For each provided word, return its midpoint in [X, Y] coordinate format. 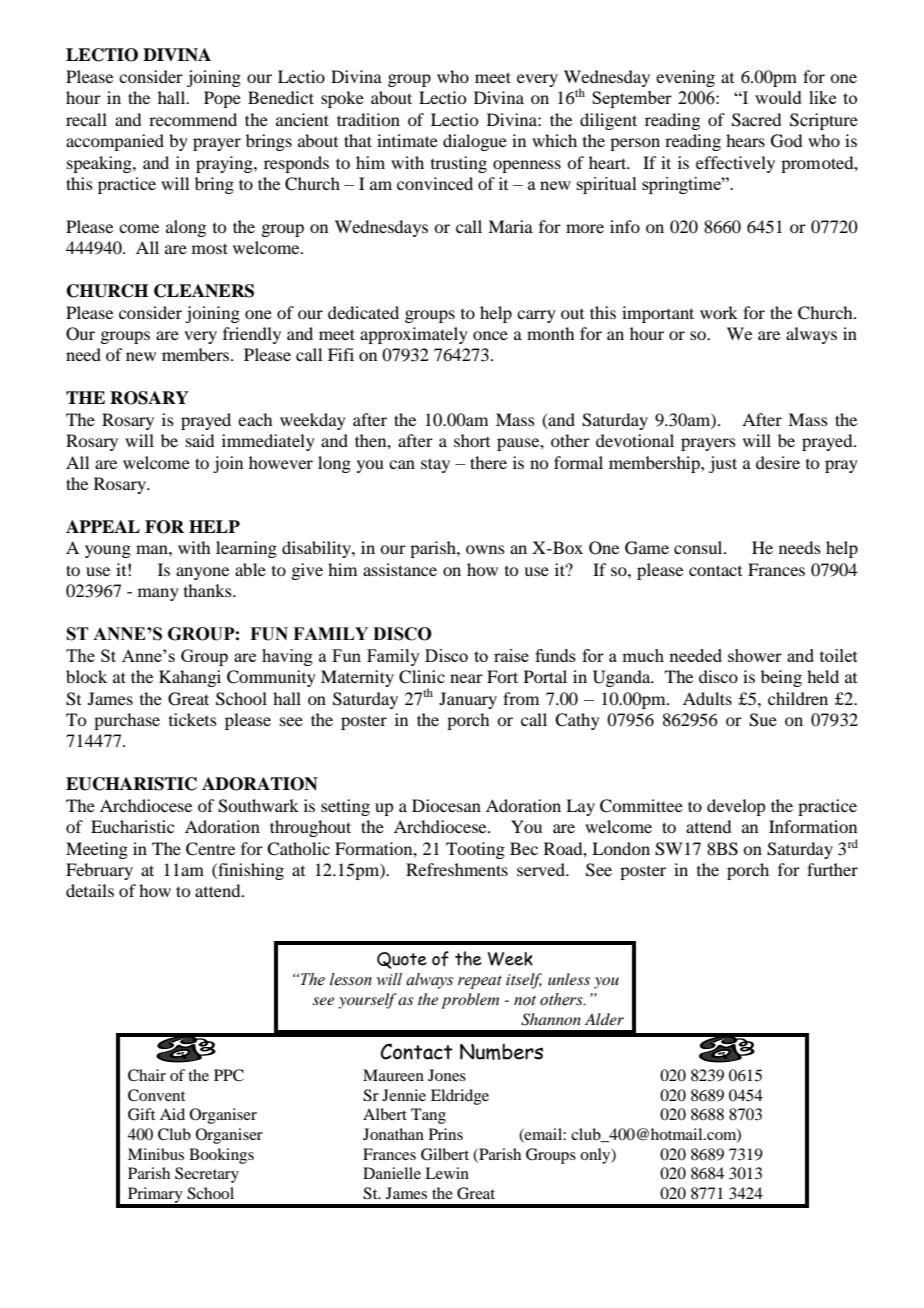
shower [755, 655]
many [158, 594]
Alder [604, 1019]
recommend [193, 119]
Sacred [756, 120]
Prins [446, 1134]
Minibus [156, 1154]
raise [511, 655]
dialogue [475, 142]
